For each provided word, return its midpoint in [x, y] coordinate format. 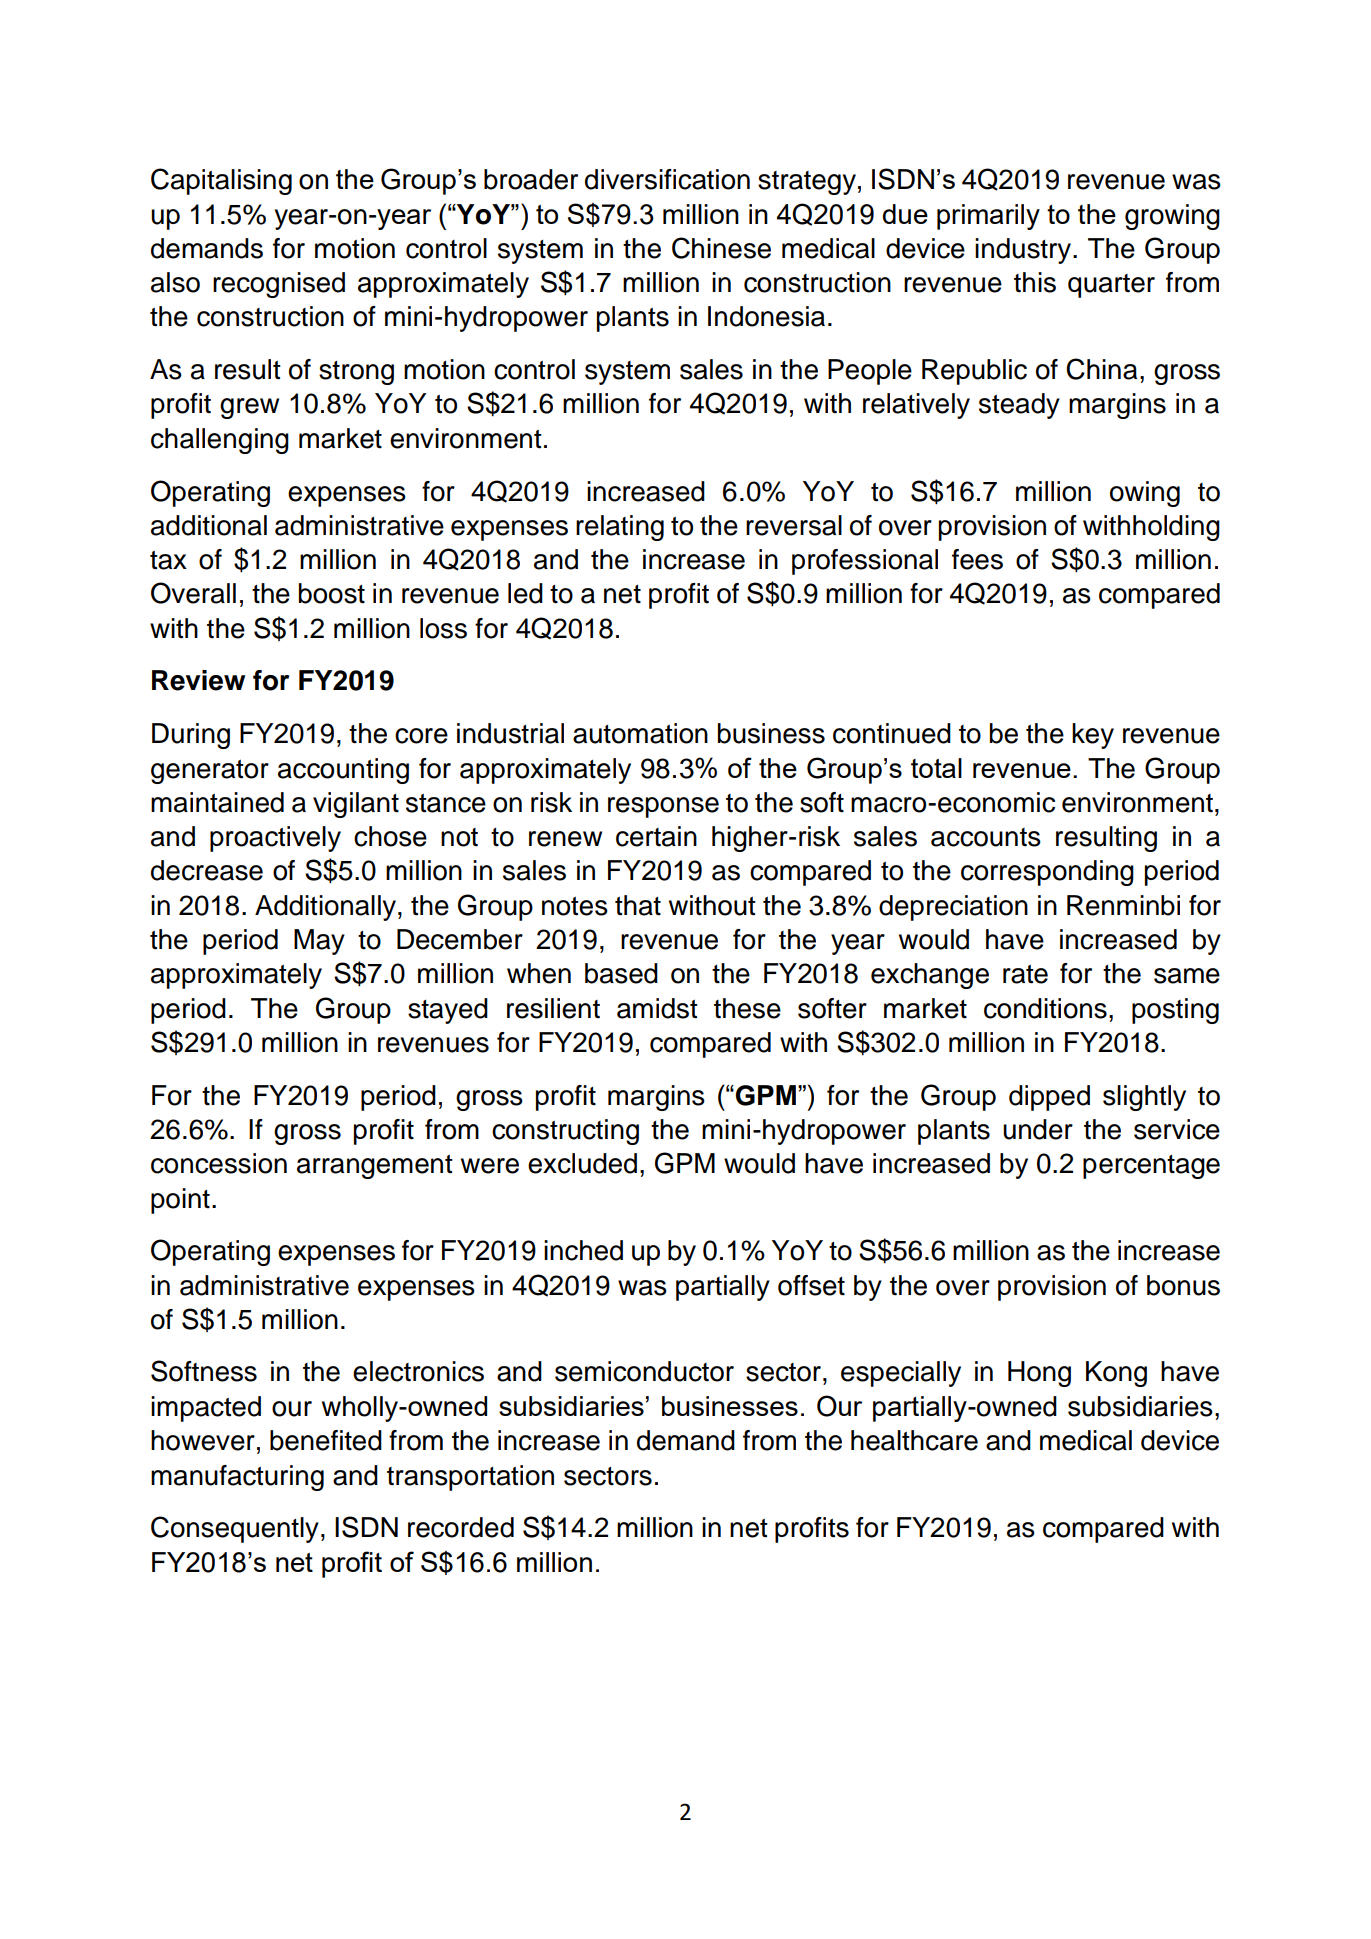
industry [1023, 251]
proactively [275, 839]
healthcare [914, 1440]
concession [219, 1163]
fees [977, 559]
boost [332, 593]
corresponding [1047, 873]
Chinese [721, 248]
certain [656, 836]
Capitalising [221, 181]
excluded [582, 1163]
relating [620, 528]
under [1038, 1129]
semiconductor [644, 1371]
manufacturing [237, 1478]
